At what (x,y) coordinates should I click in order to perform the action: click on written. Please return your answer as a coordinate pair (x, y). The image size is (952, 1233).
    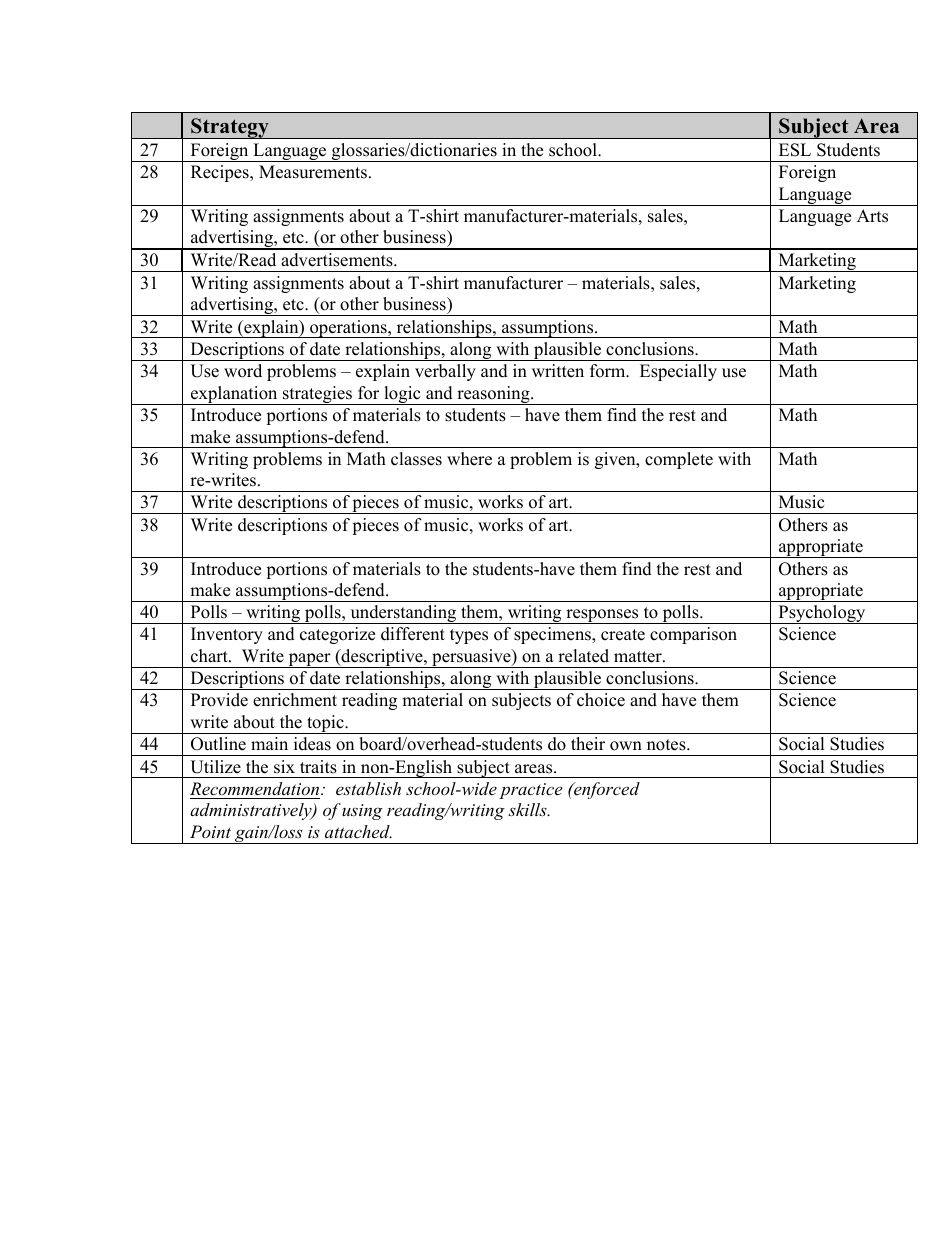
    Looking at the image, I should click on (558, 371).
